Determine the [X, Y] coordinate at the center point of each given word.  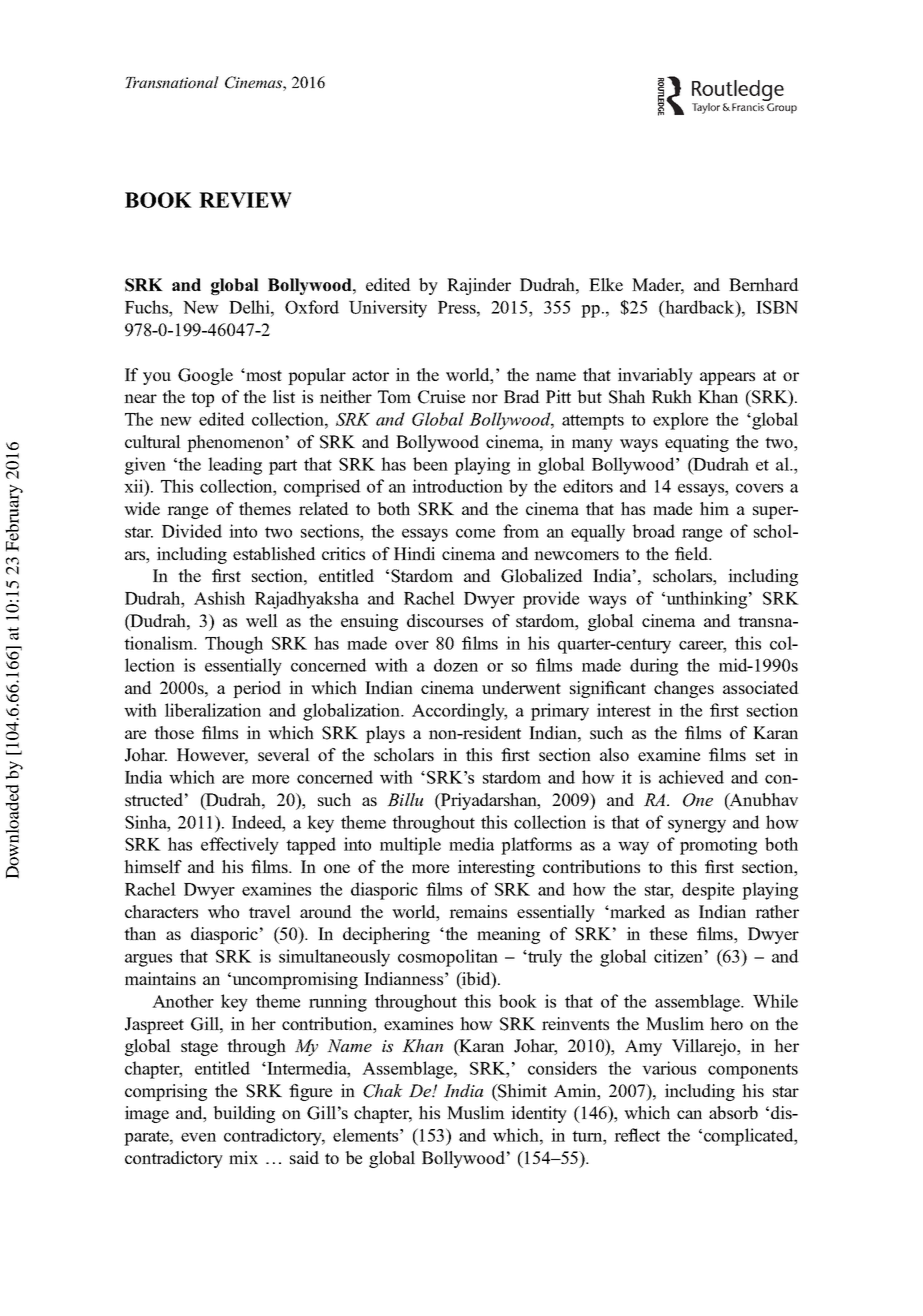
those [174, 732]
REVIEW [245, 200]
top [202, 399]
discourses [445, 620]
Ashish [219, 598]
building [244, 1114]
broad [653, 531]
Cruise [441, 397]
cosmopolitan [448, 958]
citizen [678, 956]
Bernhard [764, 284]
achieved [691, 777]
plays [385, 734]
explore [680, 421]
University [388, 309]
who [223, 911]
